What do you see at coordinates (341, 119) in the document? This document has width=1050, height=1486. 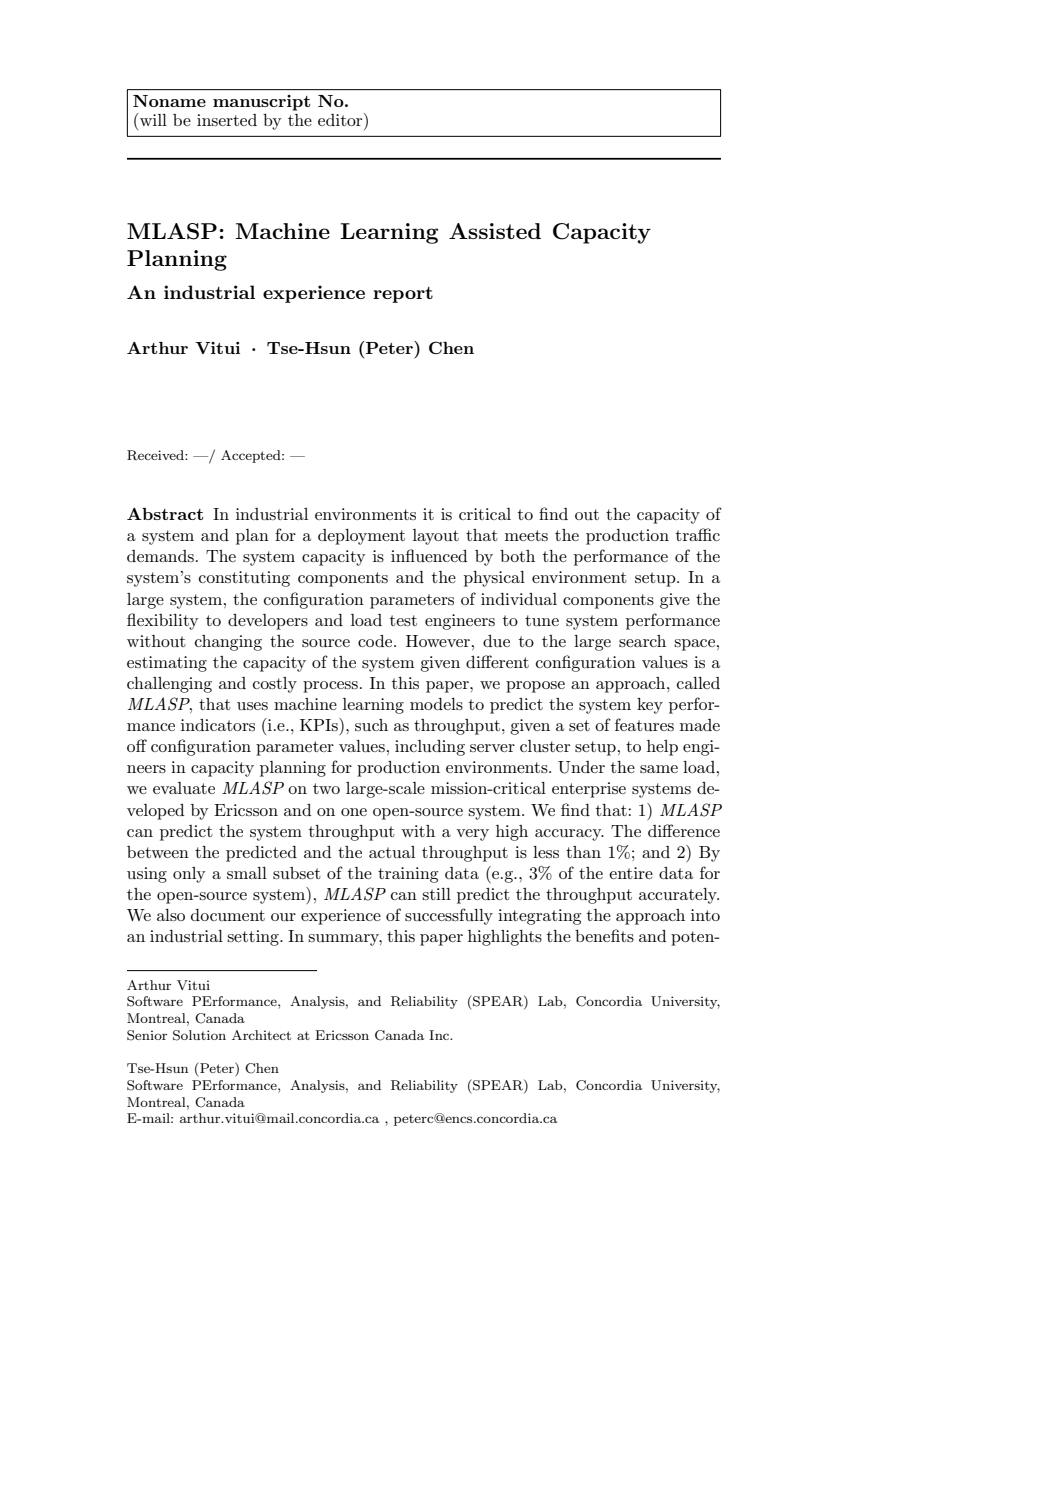 I see `editor` at bounding box center [341, 119].
